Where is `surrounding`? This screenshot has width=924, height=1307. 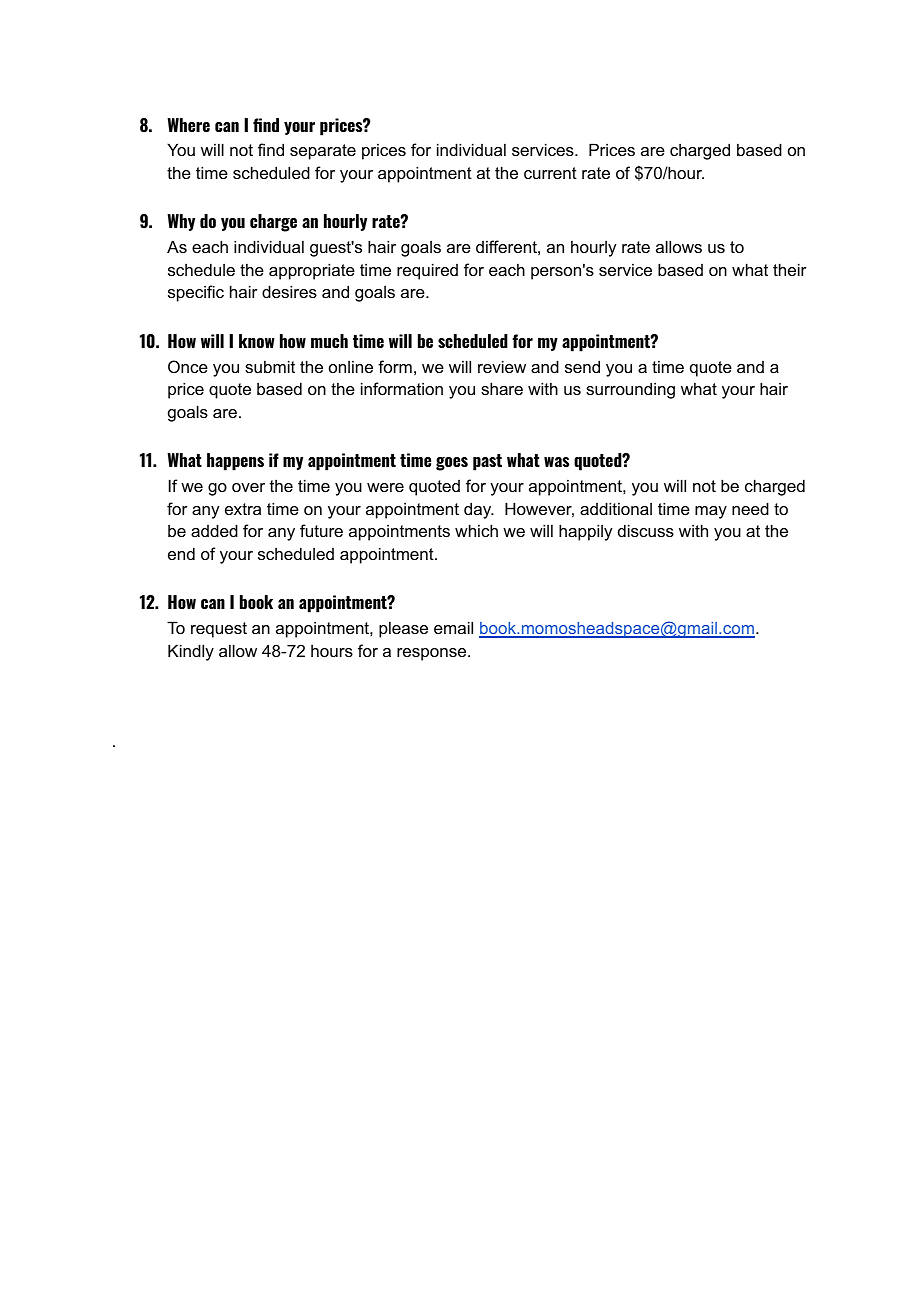
surrounding is located at coordinates (630, 390).
